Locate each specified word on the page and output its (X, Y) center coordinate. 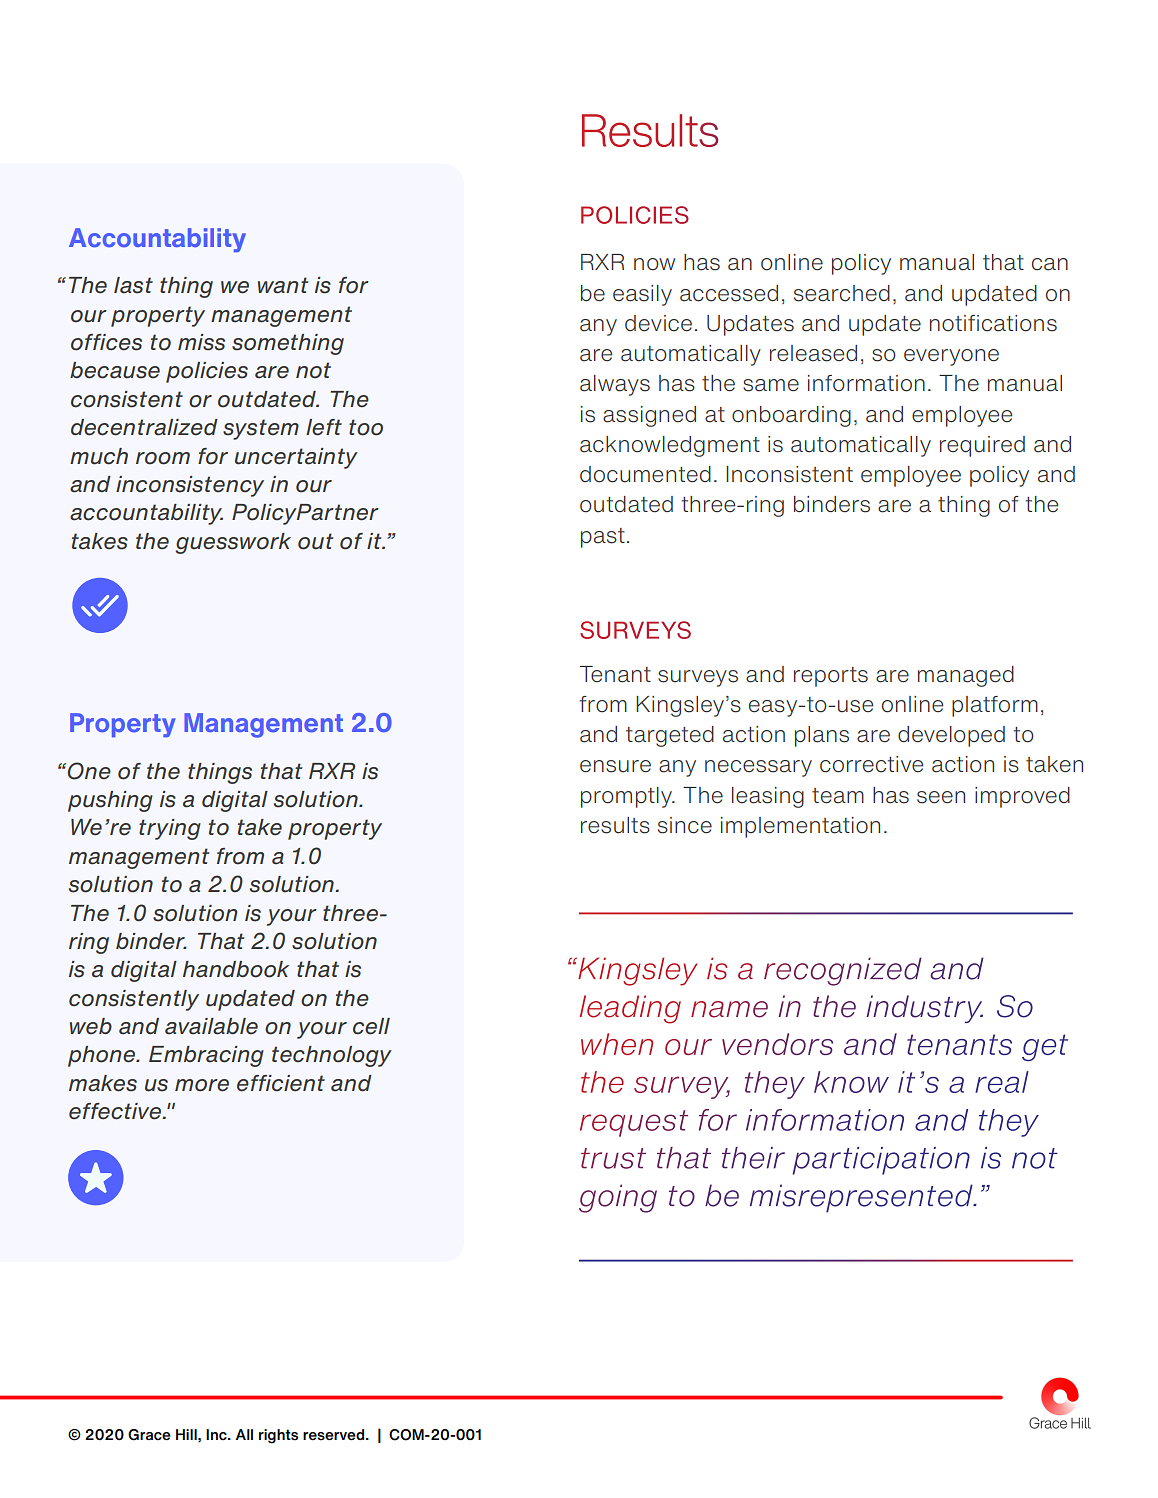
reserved (335, 1435)
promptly (627, 797)
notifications (993, 323)
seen (941, 797)
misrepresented (862, 1198)
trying (170, 829)
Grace (149, 1435)
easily (642, 295)
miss (201, 342)
